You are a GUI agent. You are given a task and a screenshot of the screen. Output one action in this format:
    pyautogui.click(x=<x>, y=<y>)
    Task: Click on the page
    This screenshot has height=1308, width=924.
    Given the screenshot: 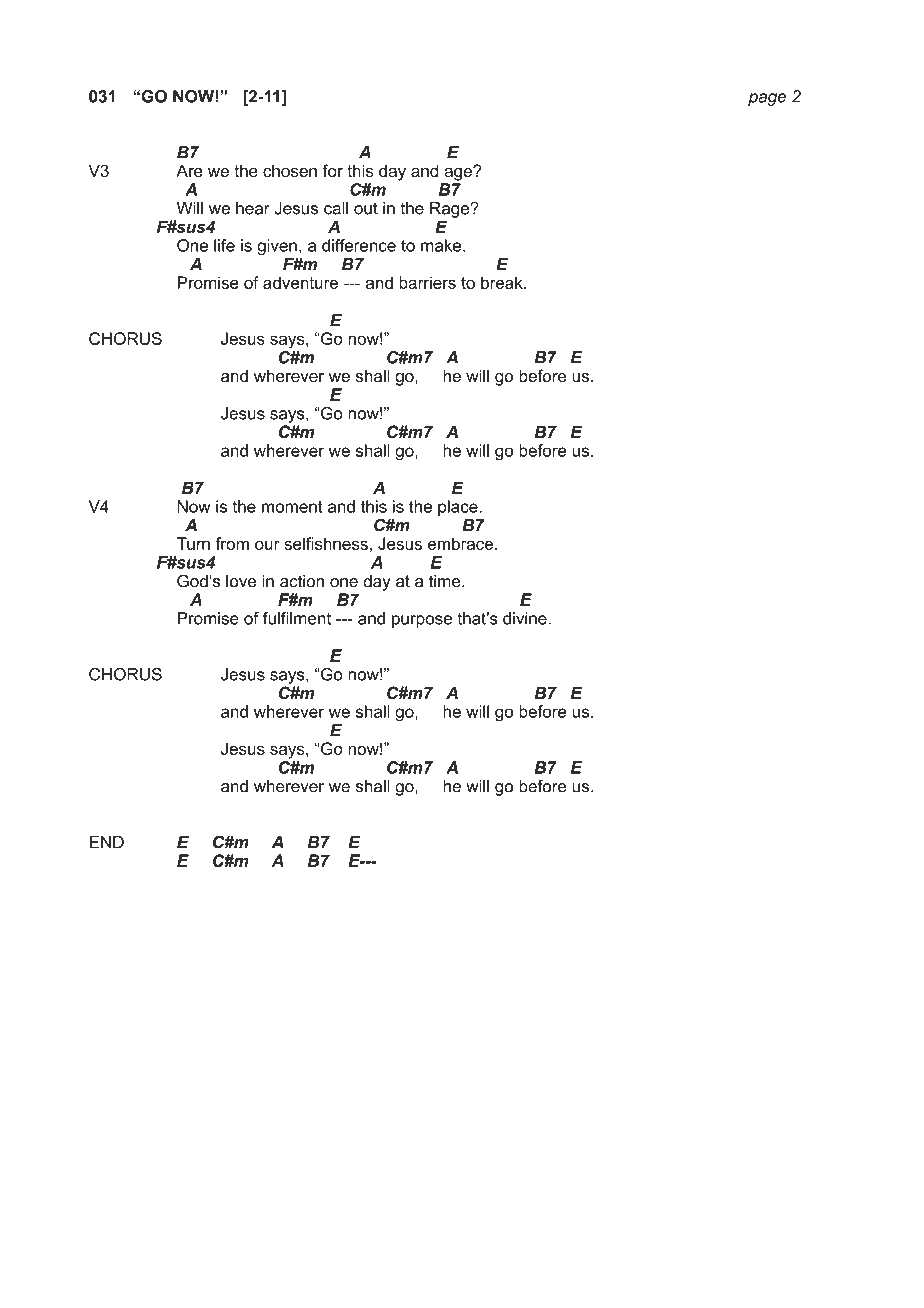 What is the action you would take?
    pyautogui.click(x=767, y=99)
